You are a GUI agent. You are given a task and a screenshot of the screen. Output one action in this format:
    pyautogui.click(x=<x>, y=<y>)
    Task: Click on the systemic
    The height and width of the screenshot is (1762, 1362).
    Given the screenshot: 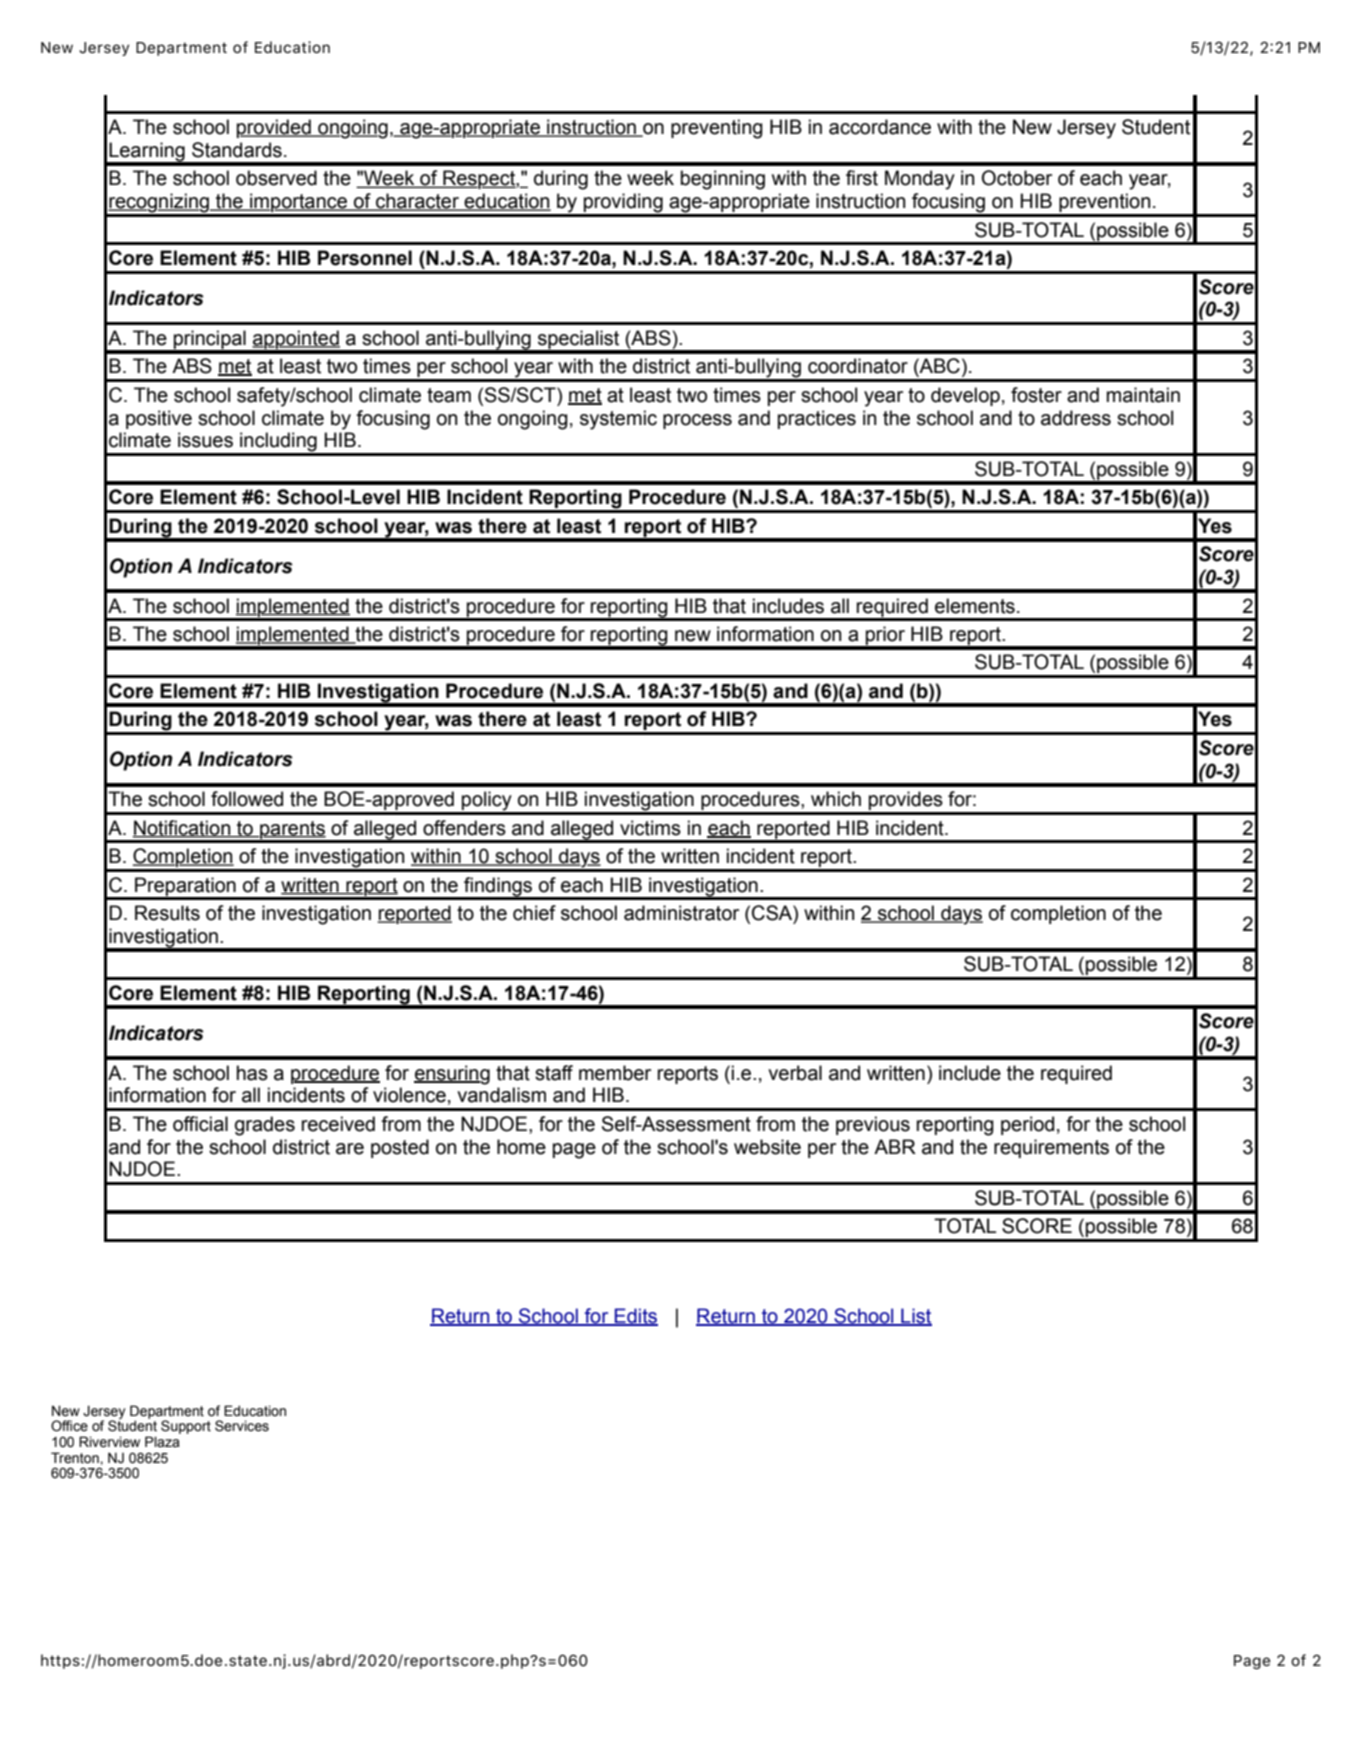 What is the action you would take?
    pyautogui.click(x=618, y=420)
